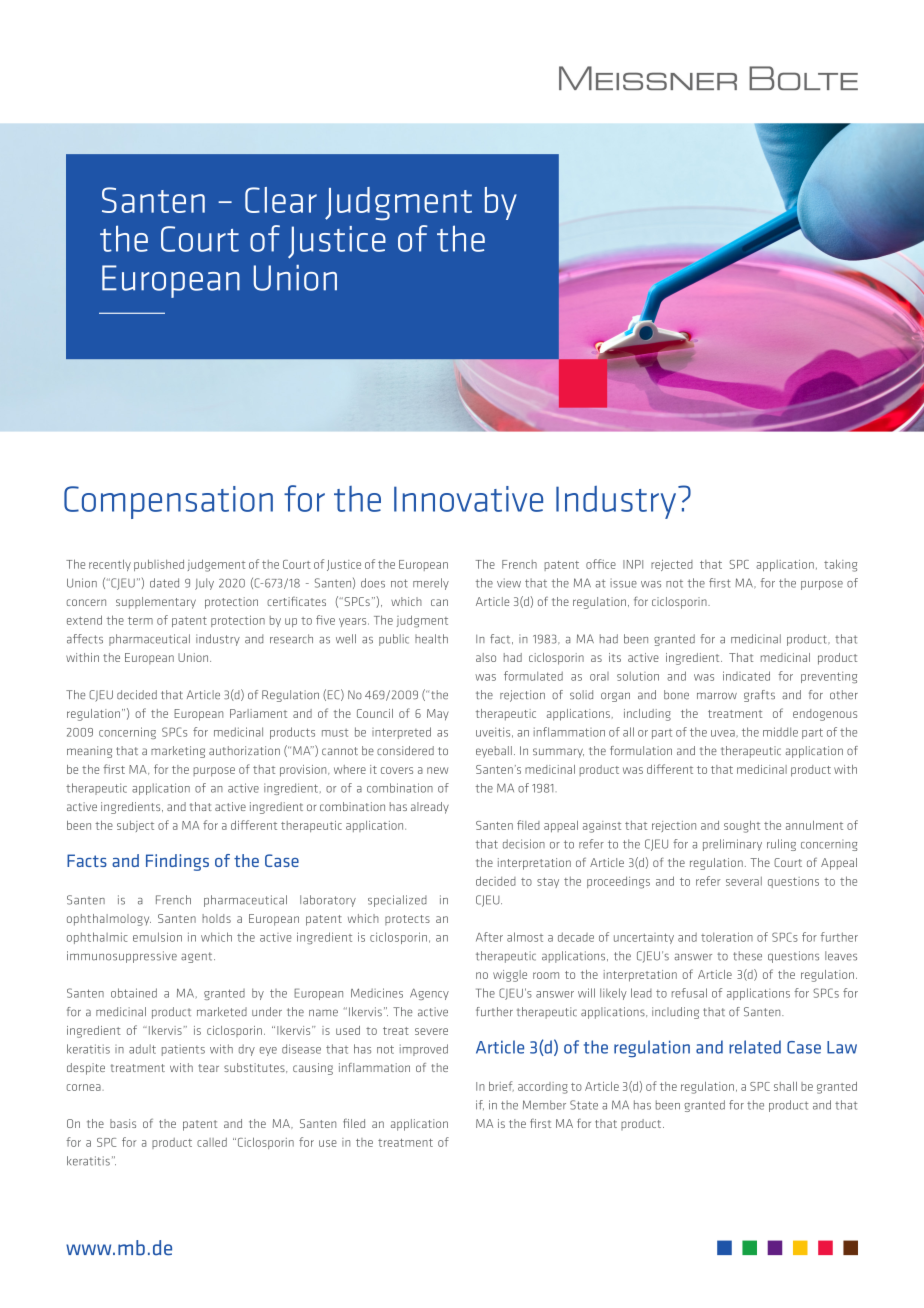 This image has height=1308, width=924. I want to click on rejected, so click(672, 565).
